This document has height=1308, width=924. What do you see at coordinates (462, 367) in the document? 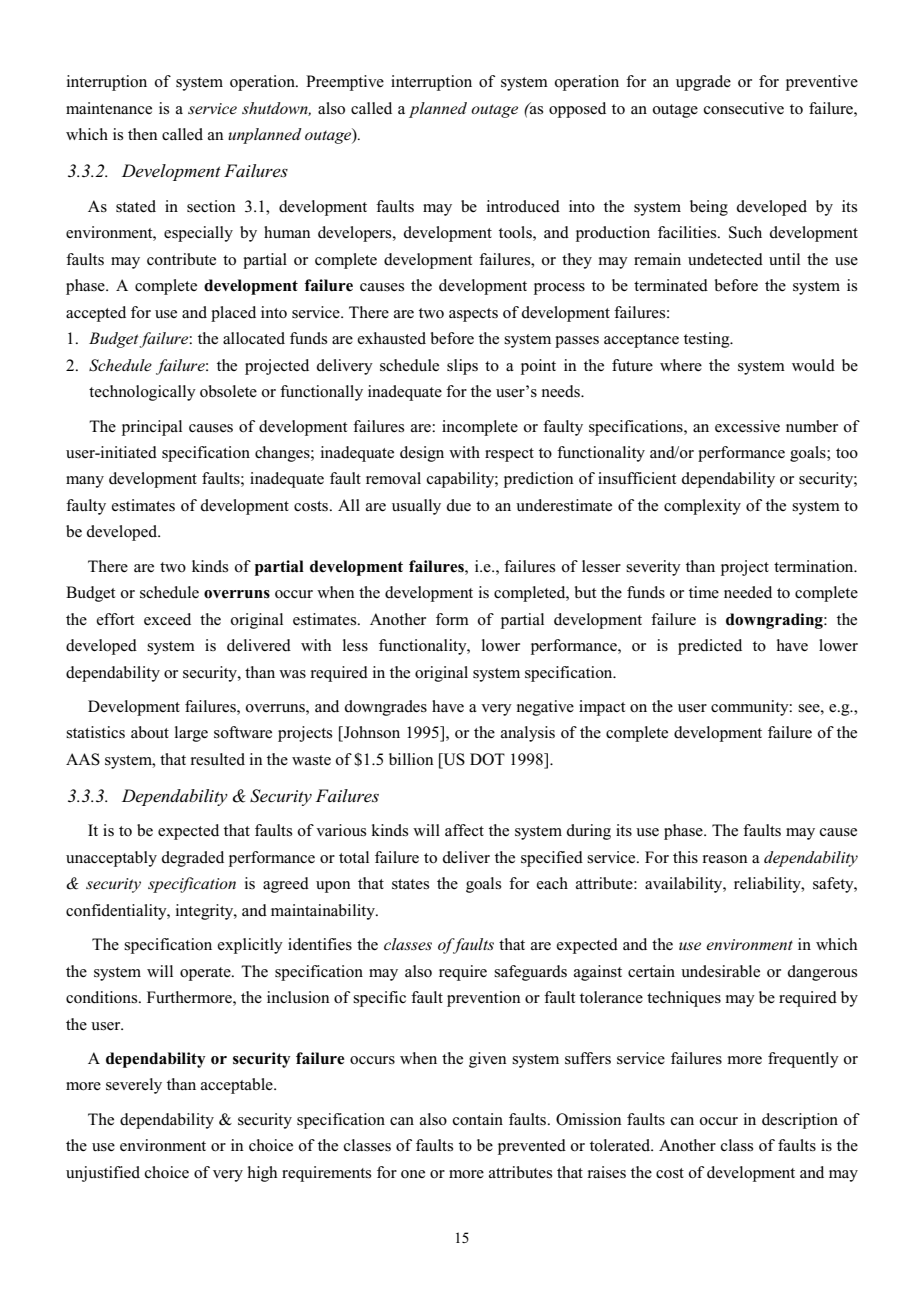
I see `slips` at bounding box center [462, 367].
